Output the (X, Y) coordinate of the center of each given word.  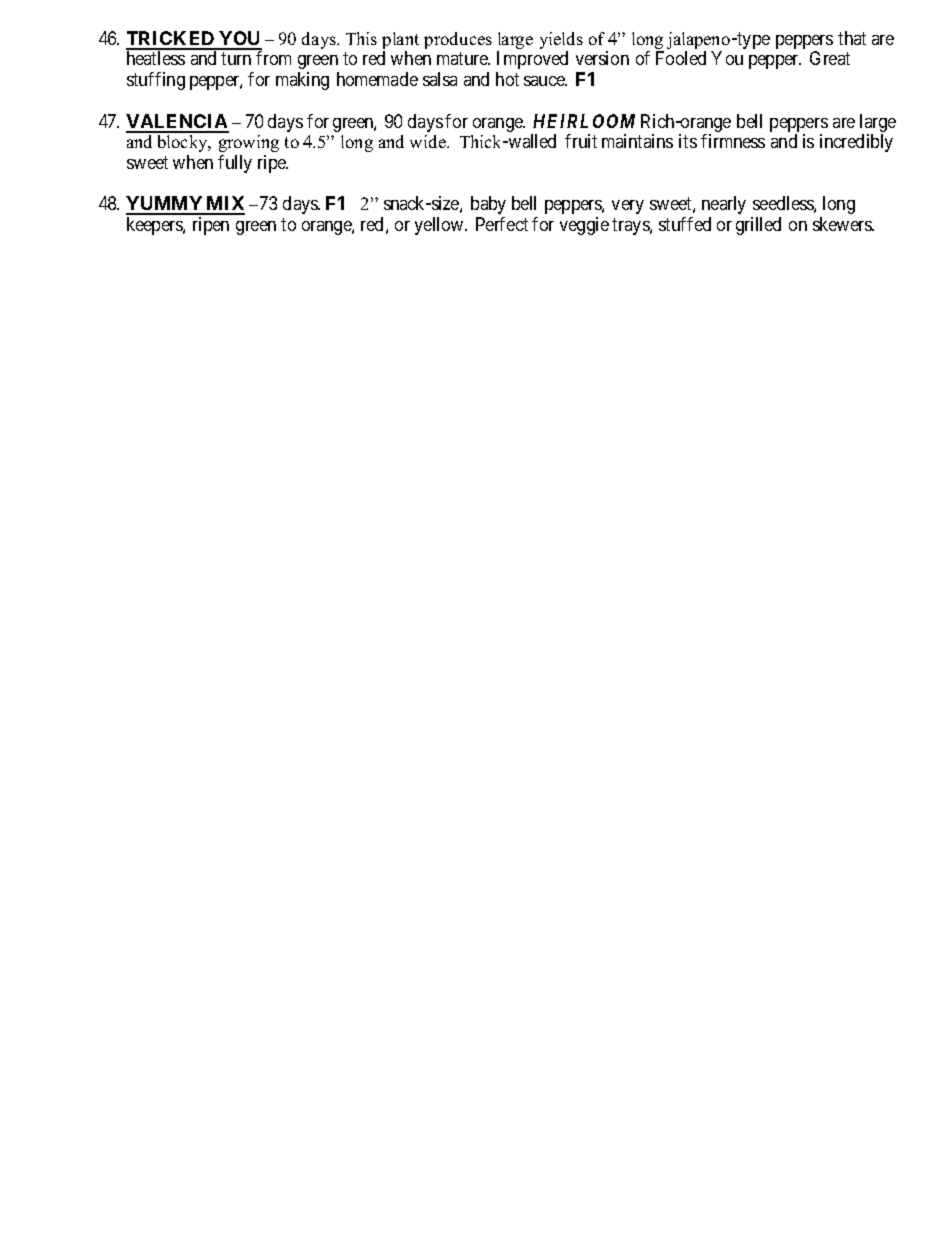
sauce (545, 81)
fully (235, 164)
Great (830, 58)
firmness (733, 141)
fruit (581, 141)
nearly (724, 205)
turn (236, 58)
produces (458, 40)
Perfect (502, 224)
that (852, 38)
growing (249, 143)
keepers (155, 226)
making (302, 81)
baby (488, 205)
